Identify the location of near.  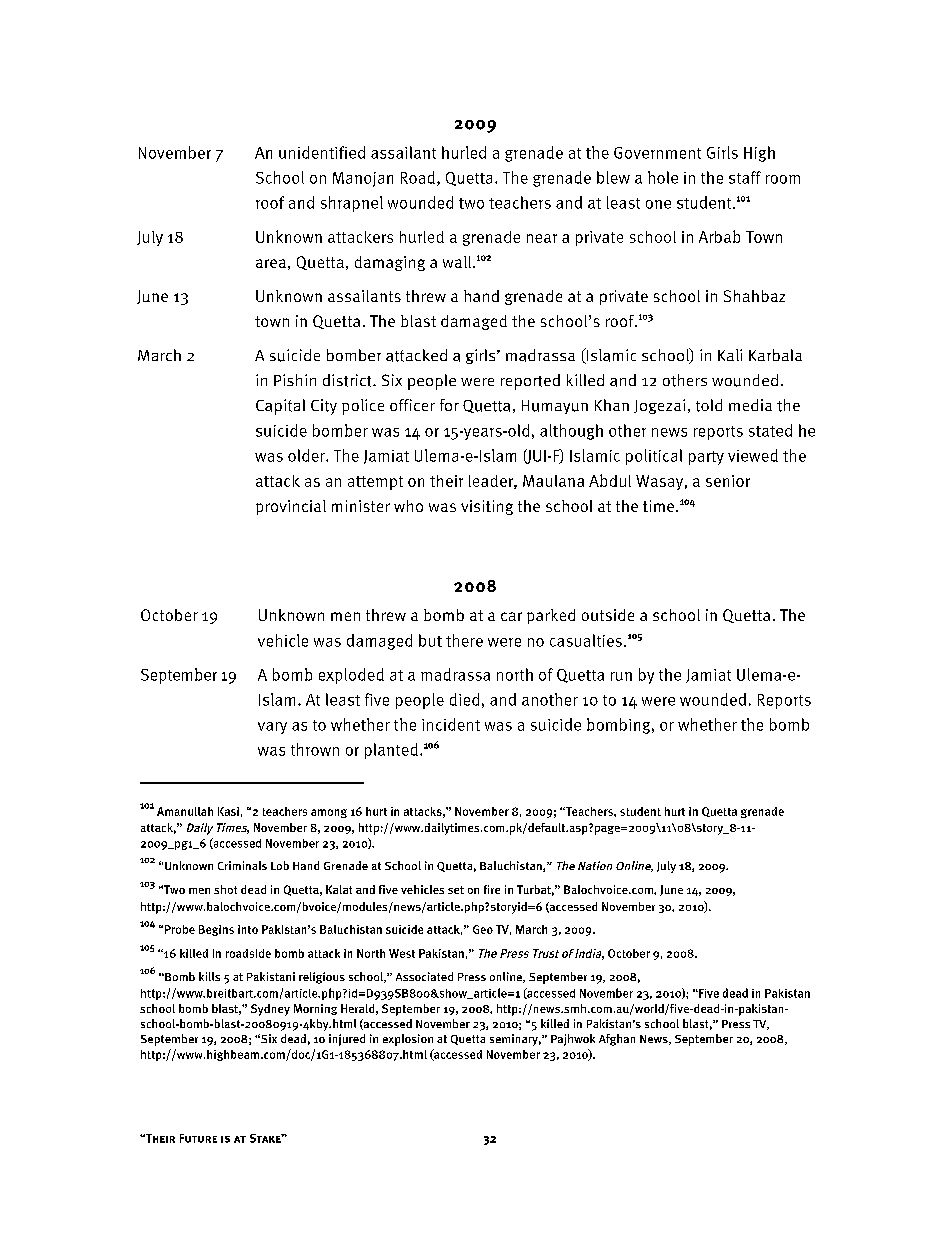
(542, 238).
